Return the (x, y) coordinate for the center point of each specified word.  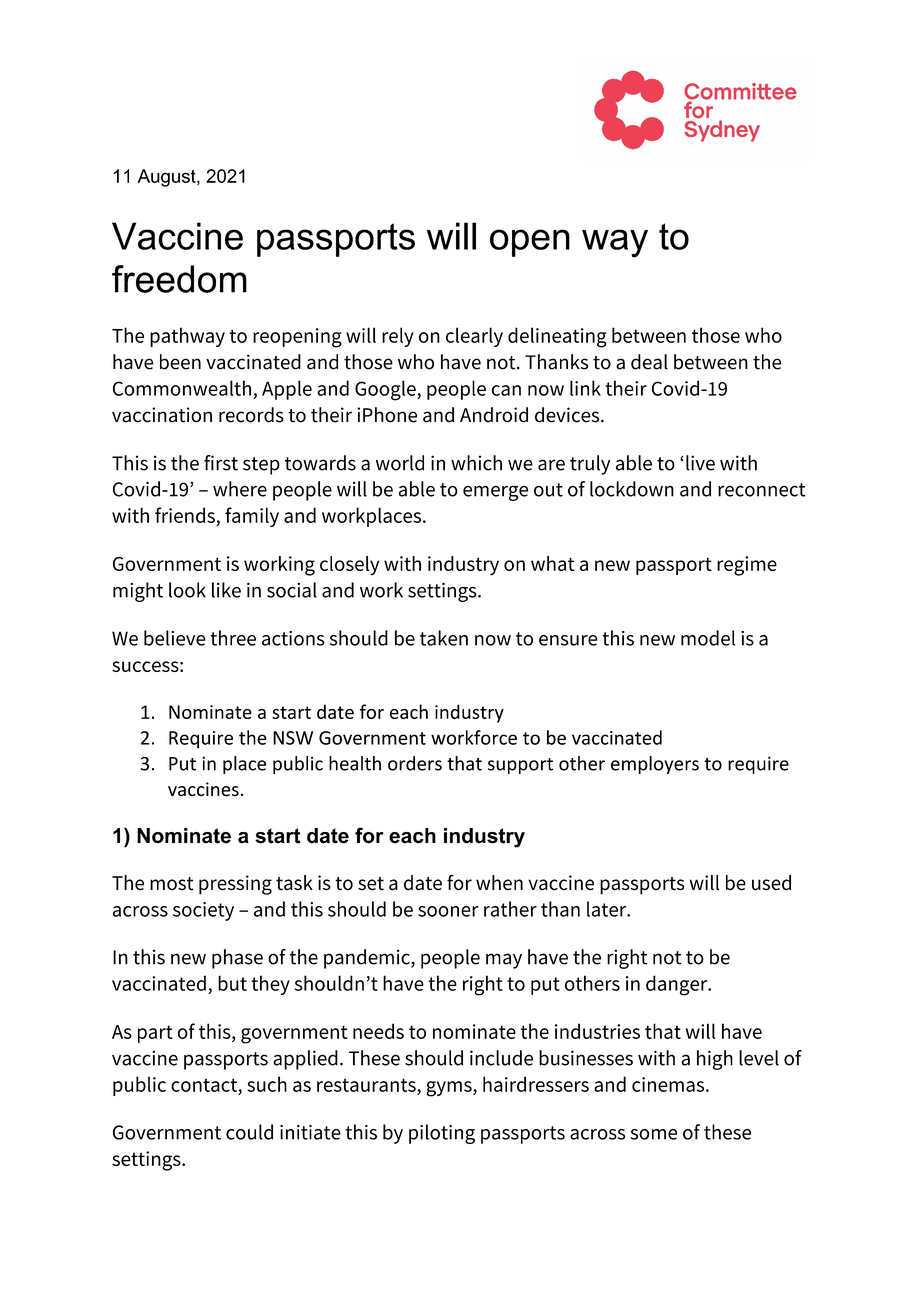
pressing (235, 885)
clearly (474, 337)
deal (649, 362)
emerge (495, 493)
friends (185, 515)
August (168, 178)
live (700, 463)
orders (415, 763)
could (249, 1132)
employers (655, 765)
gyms (450, 1089)
